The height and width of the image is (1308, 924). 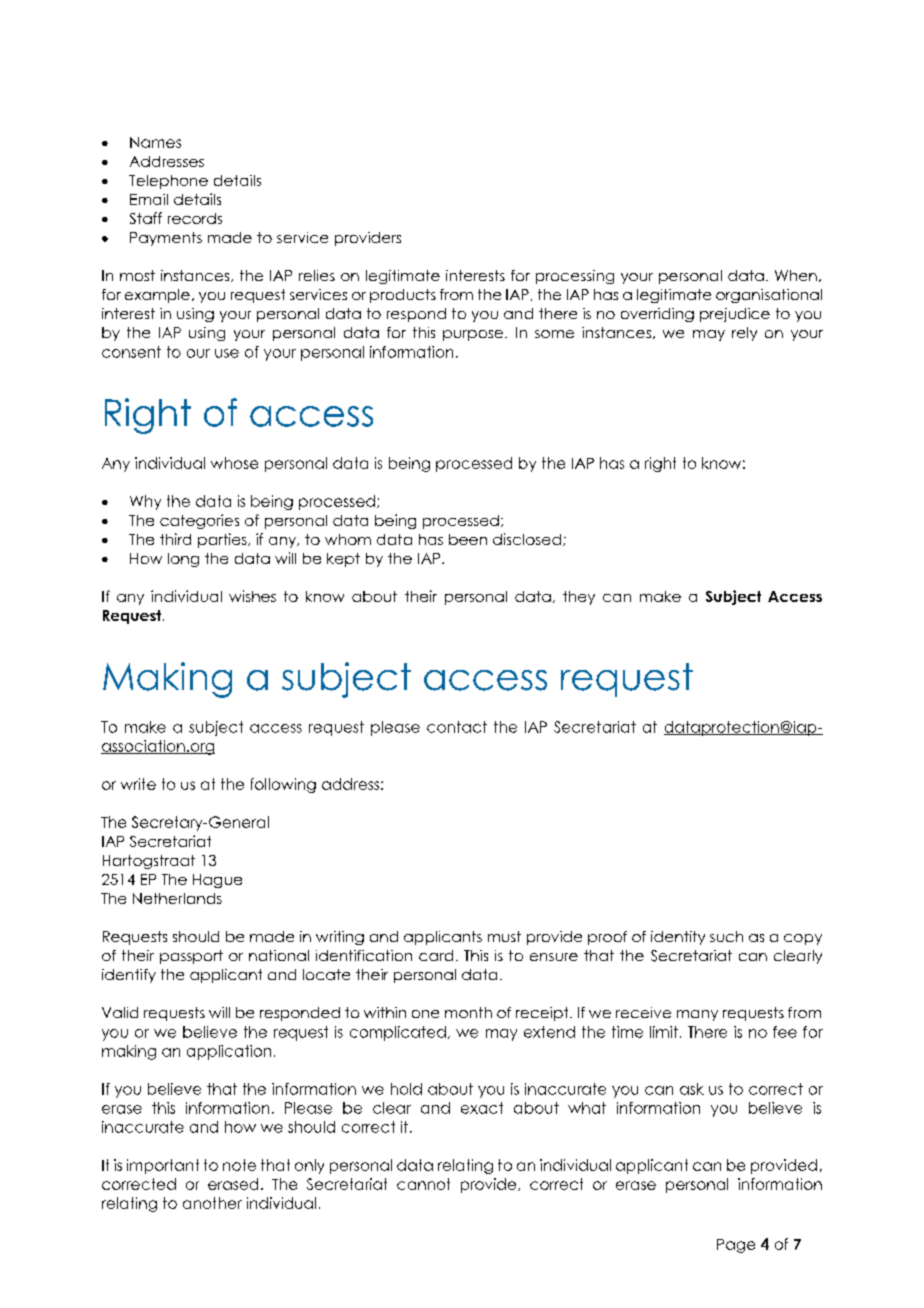 I want to click on cannot, so click(x=423, y=1184).
